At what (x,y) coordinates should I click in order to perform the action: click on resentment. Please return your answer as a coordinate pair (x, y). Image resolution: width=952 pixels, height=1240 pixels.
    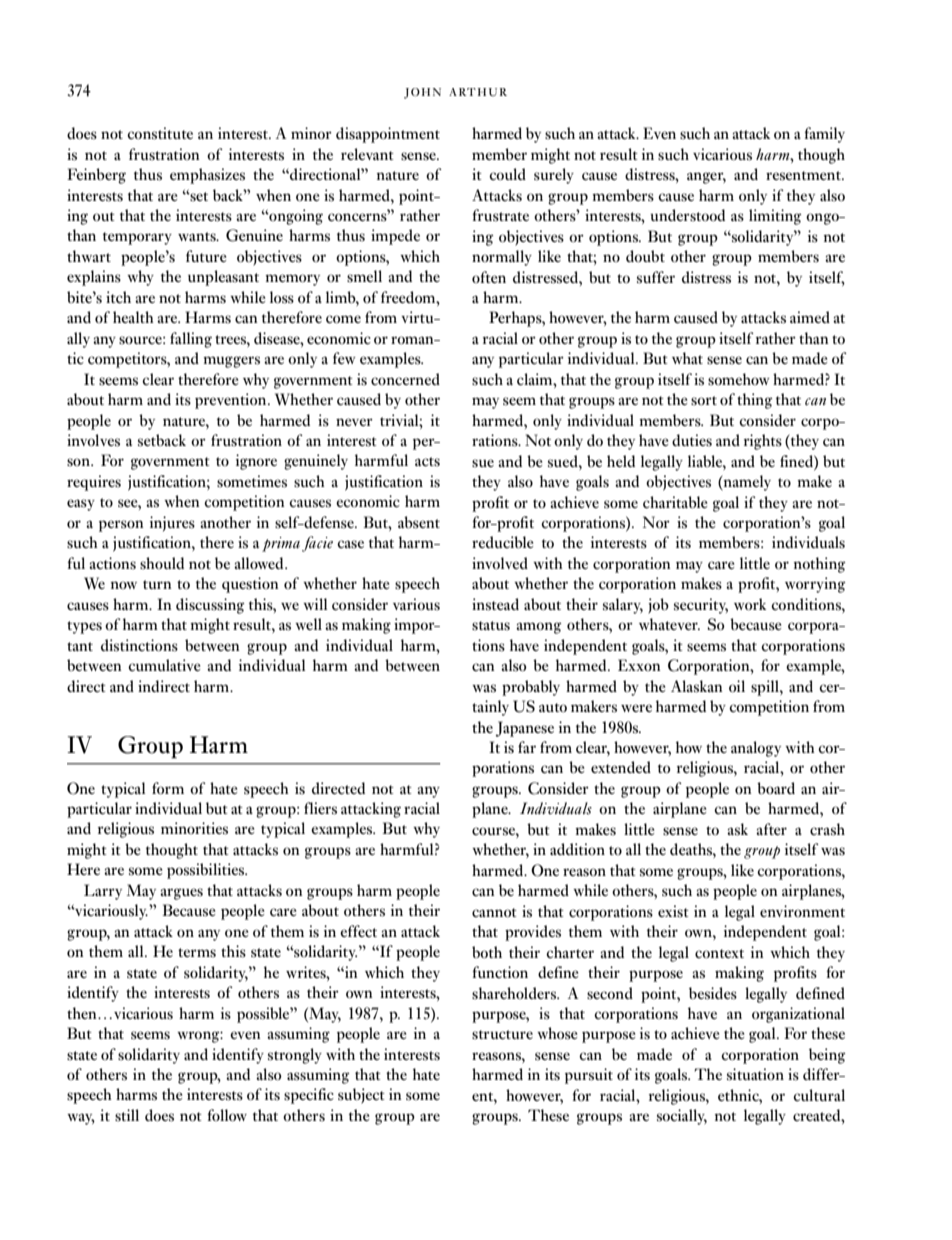
    Looking at the image, I should click on (804, 176).
